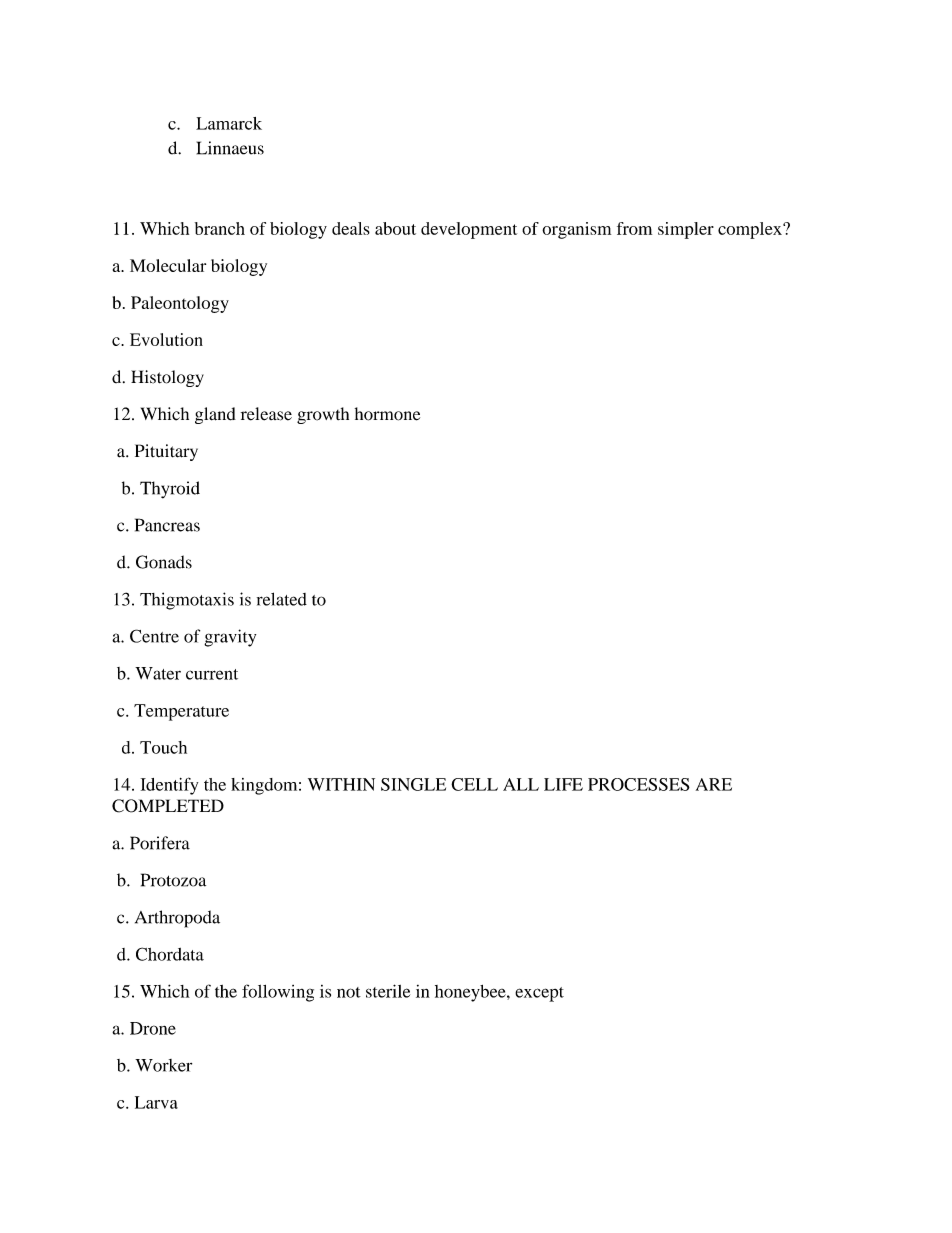 This screenshot has width=952, height=1233. I want to click on PROCESSES, so click(639, 784).
